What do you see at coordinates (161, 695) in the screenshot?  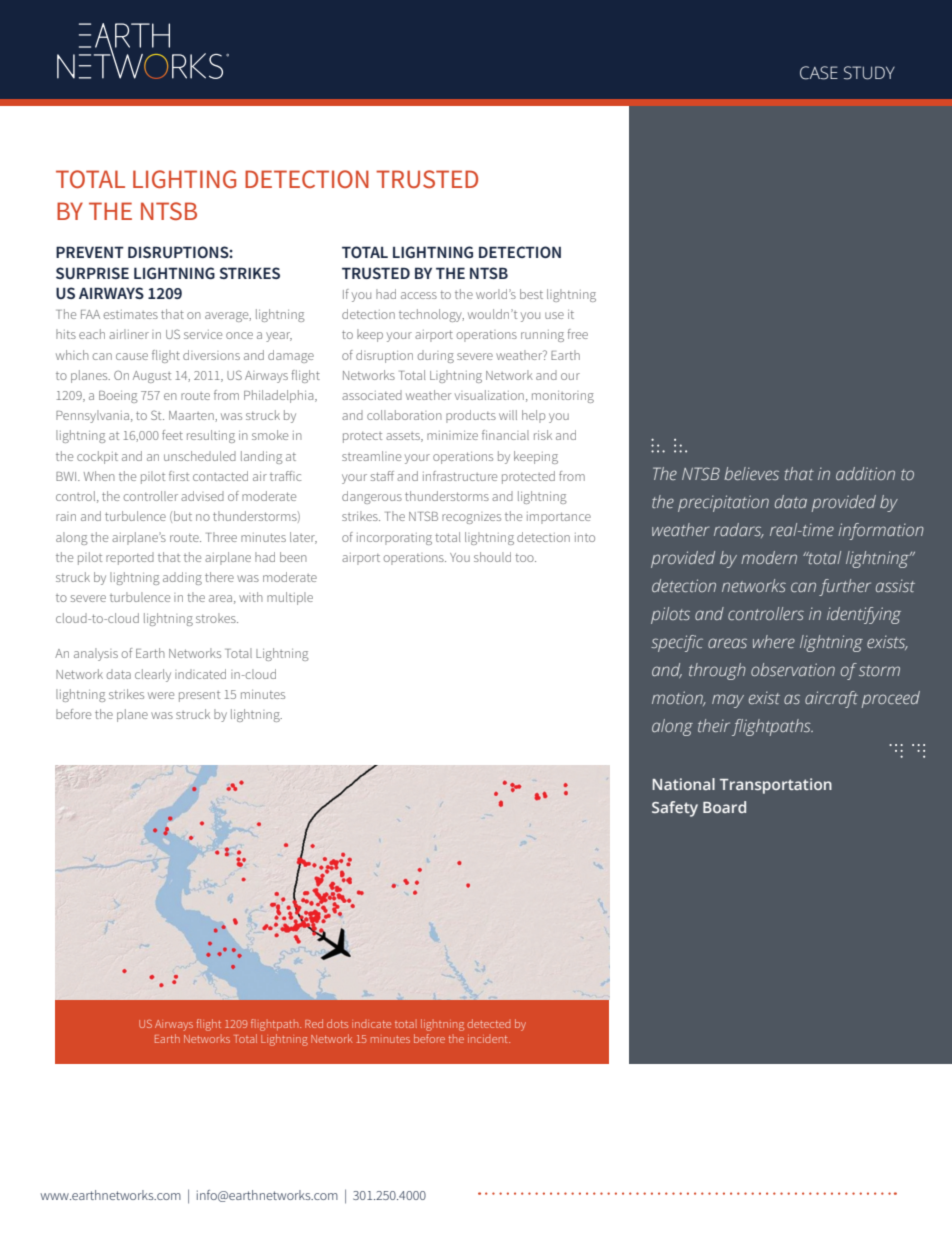 I see `were` at bounding box center [161, 695].
